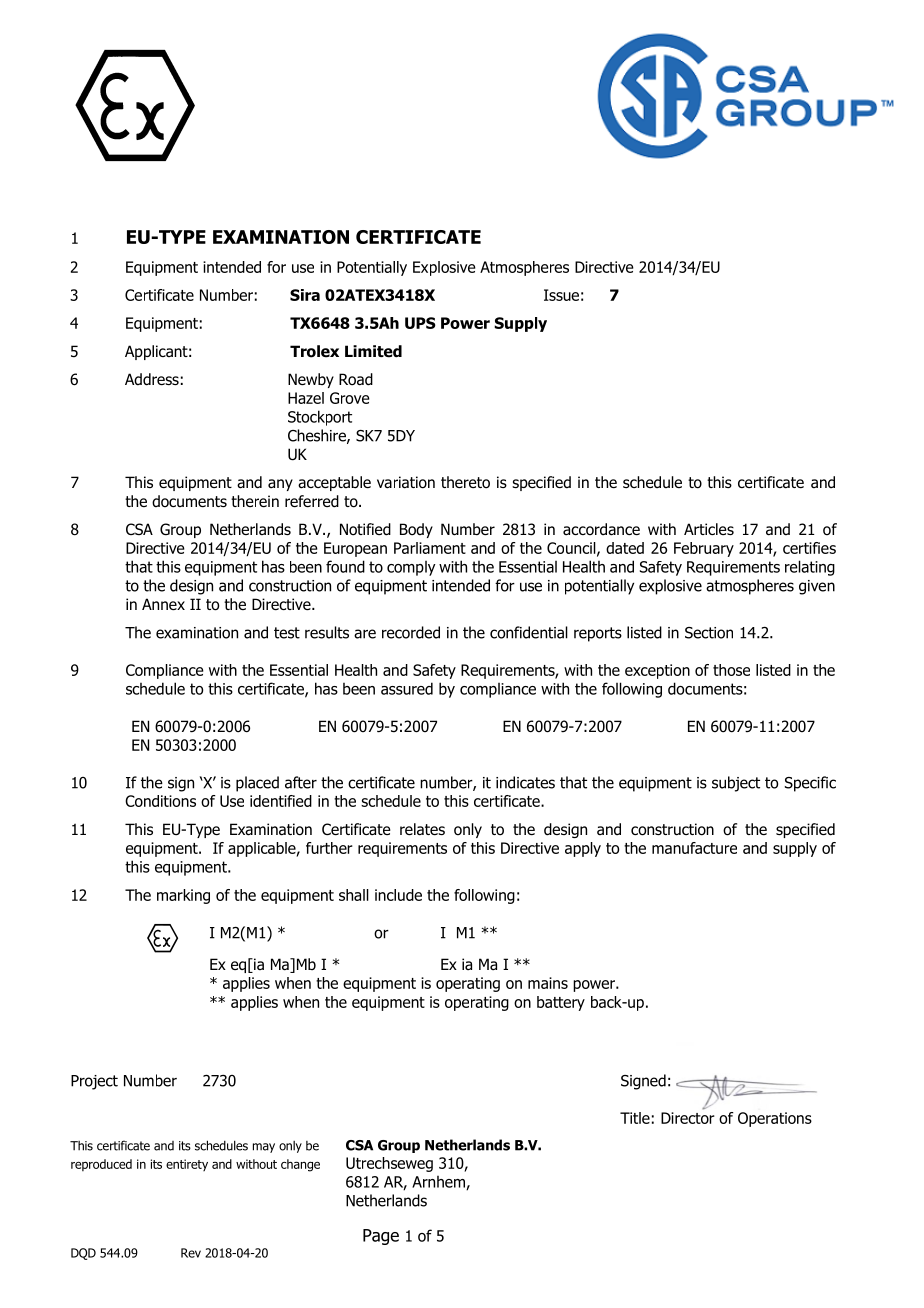  What do you see at coordinates (191, 1253) in the image?
I see `Rev` at bounding box center [191, 1253].
